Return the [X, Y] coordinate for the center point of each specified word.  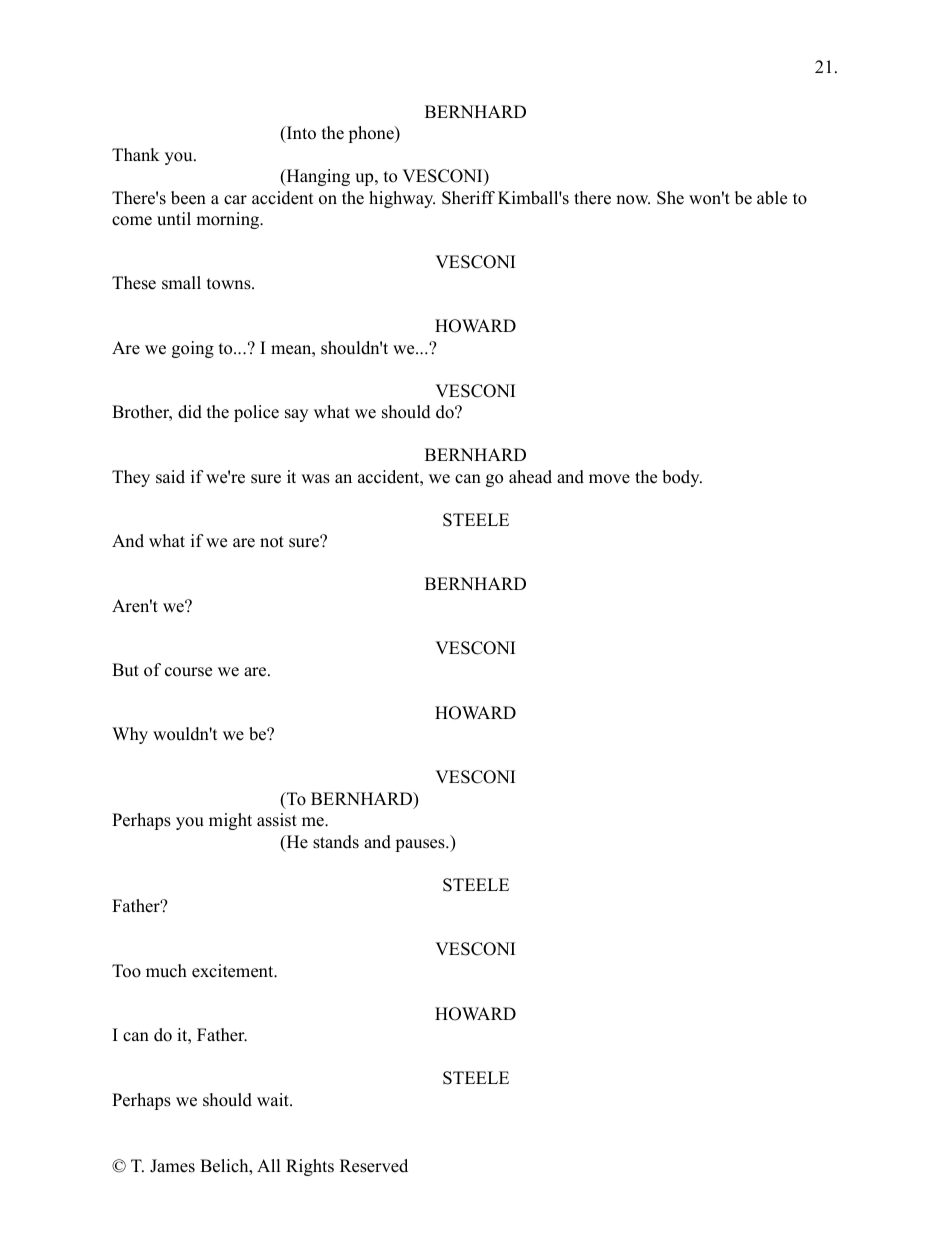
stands [336, 842]
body [682, 478]
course [188, 672]
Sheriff [468, 198]
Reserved [374, 1166]
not [272, 542]
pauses [421, 845]
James [172, 1166]
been [188, 198]
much [166, 971]
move [609, 479]
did [190, 412]
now [633, 200]
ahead [530, 477]
